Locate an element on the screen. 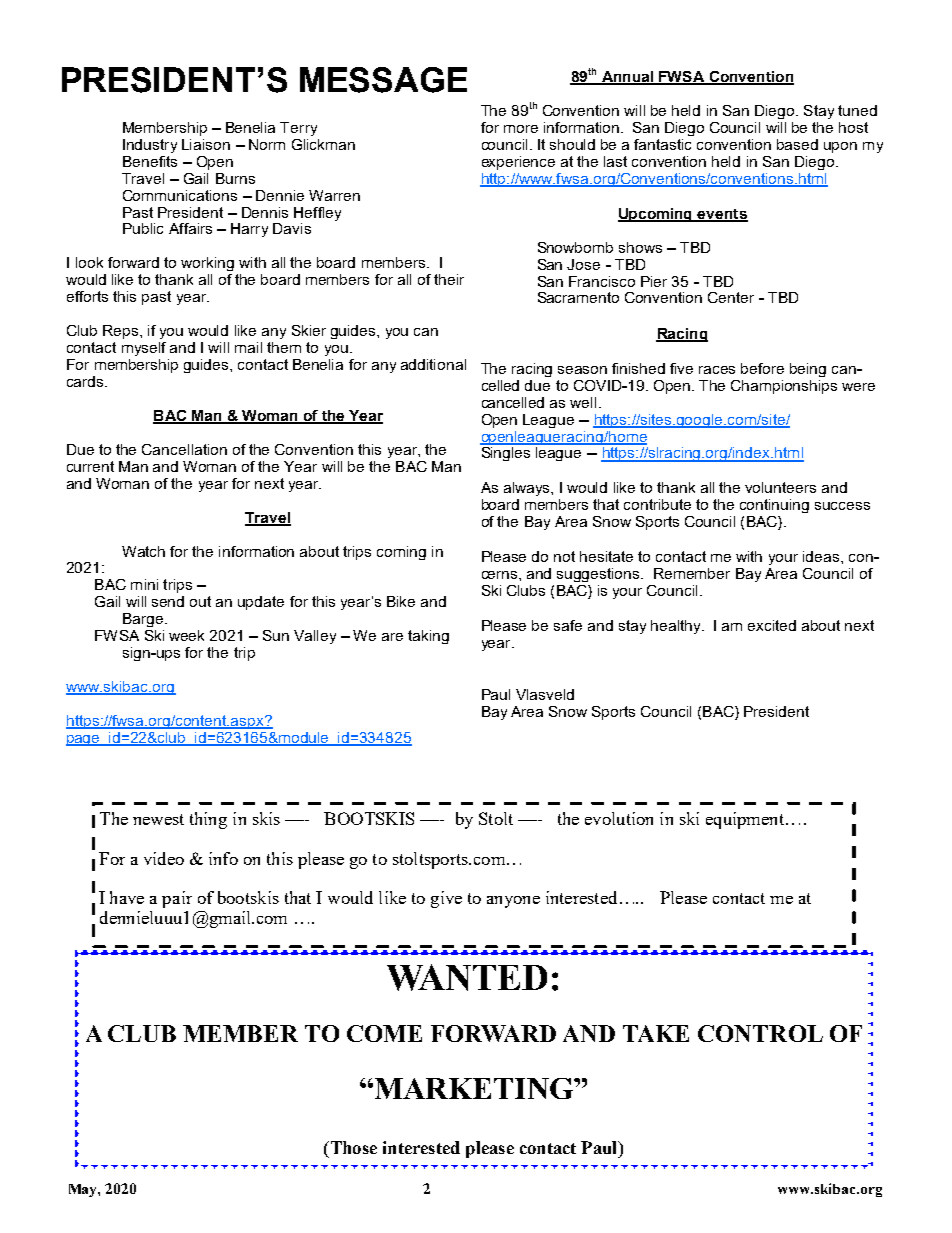 This screenshot has height=1233, width=952. CONTROL is located at coordinates (760, 1033).
